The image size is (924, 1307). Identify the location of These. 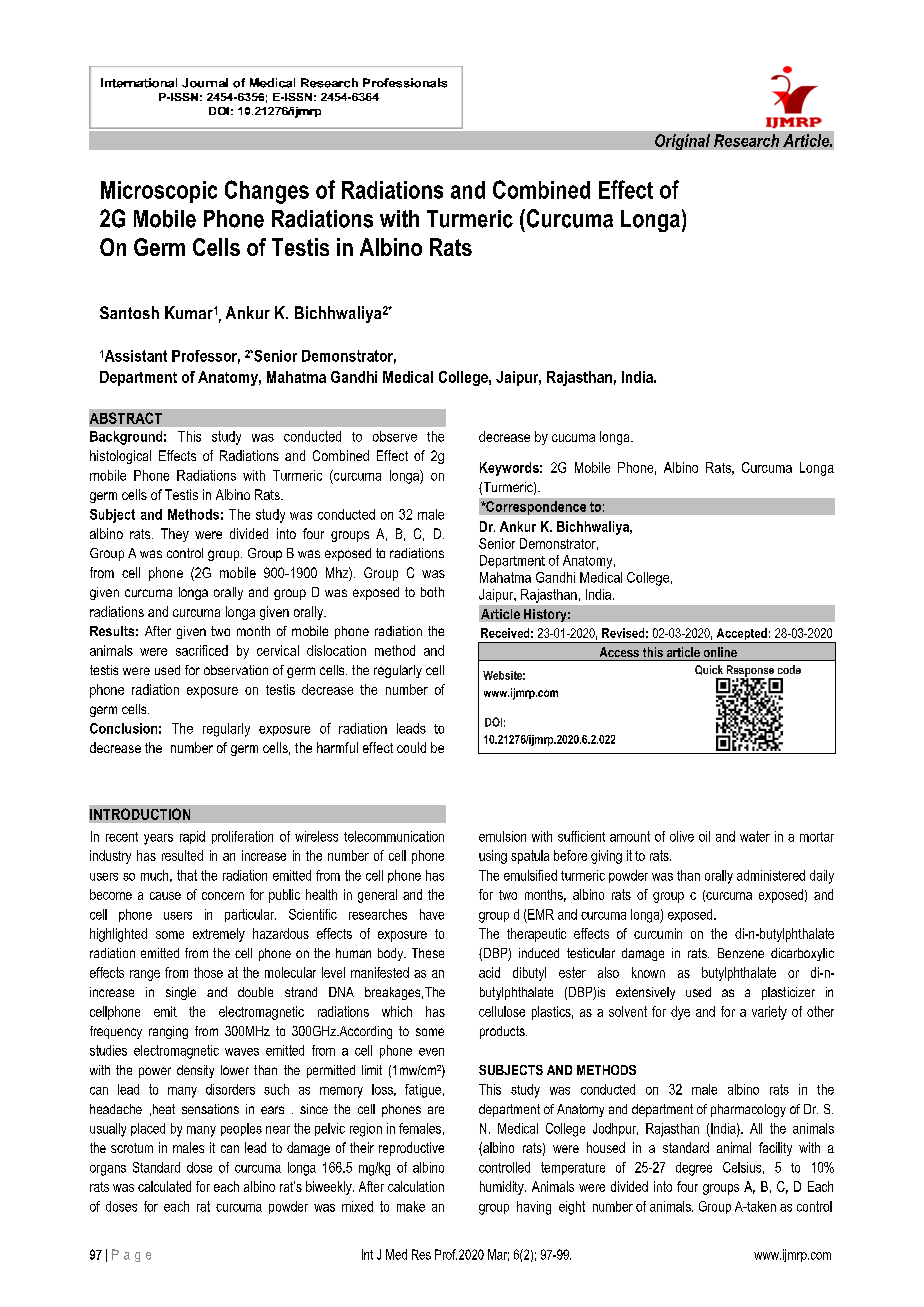
(428, 953).
